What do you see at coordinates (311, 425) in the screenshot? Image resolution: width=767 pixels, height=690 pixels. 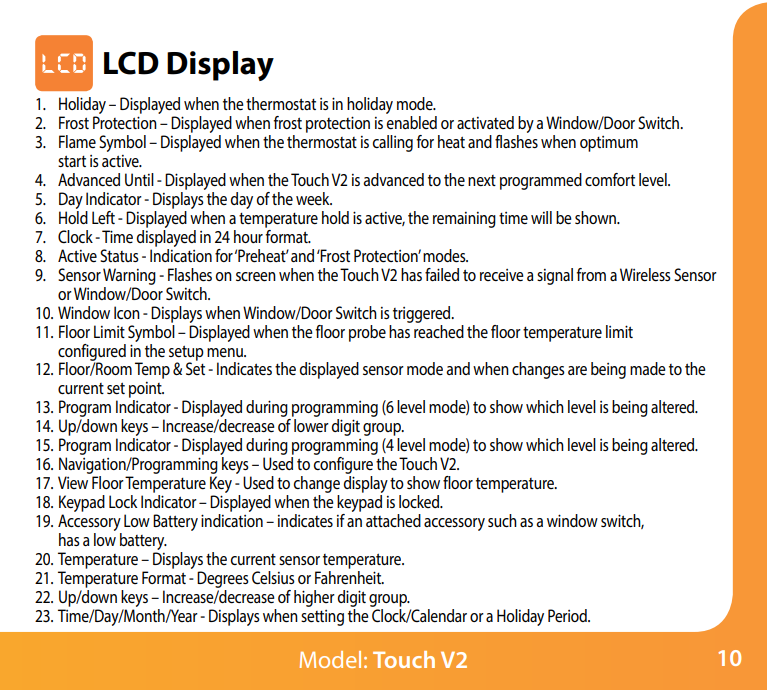 I see `lower` at bounding box center [311, 425].
